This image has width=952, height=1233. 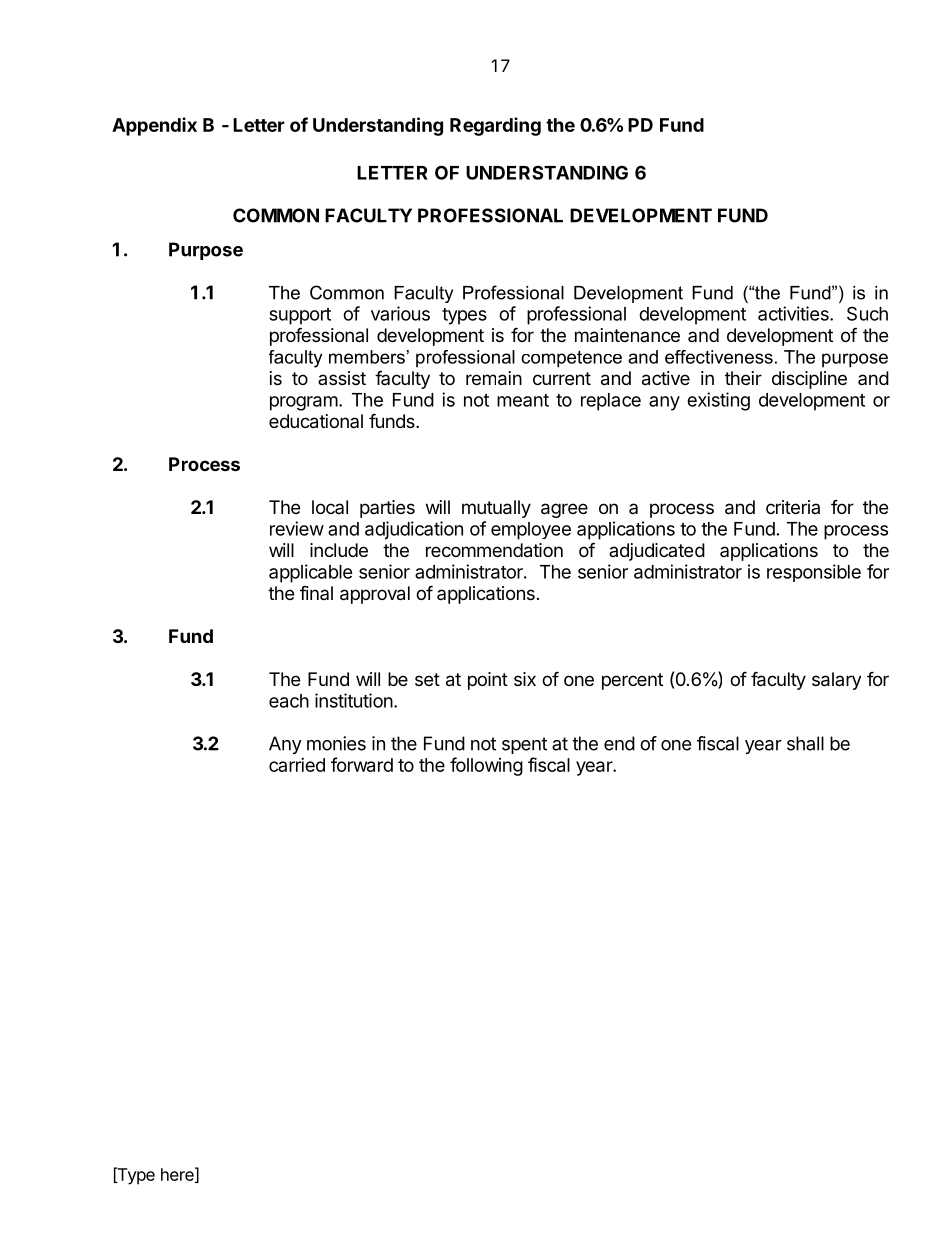 I want to click on activities, so click(x=794, y=313).
